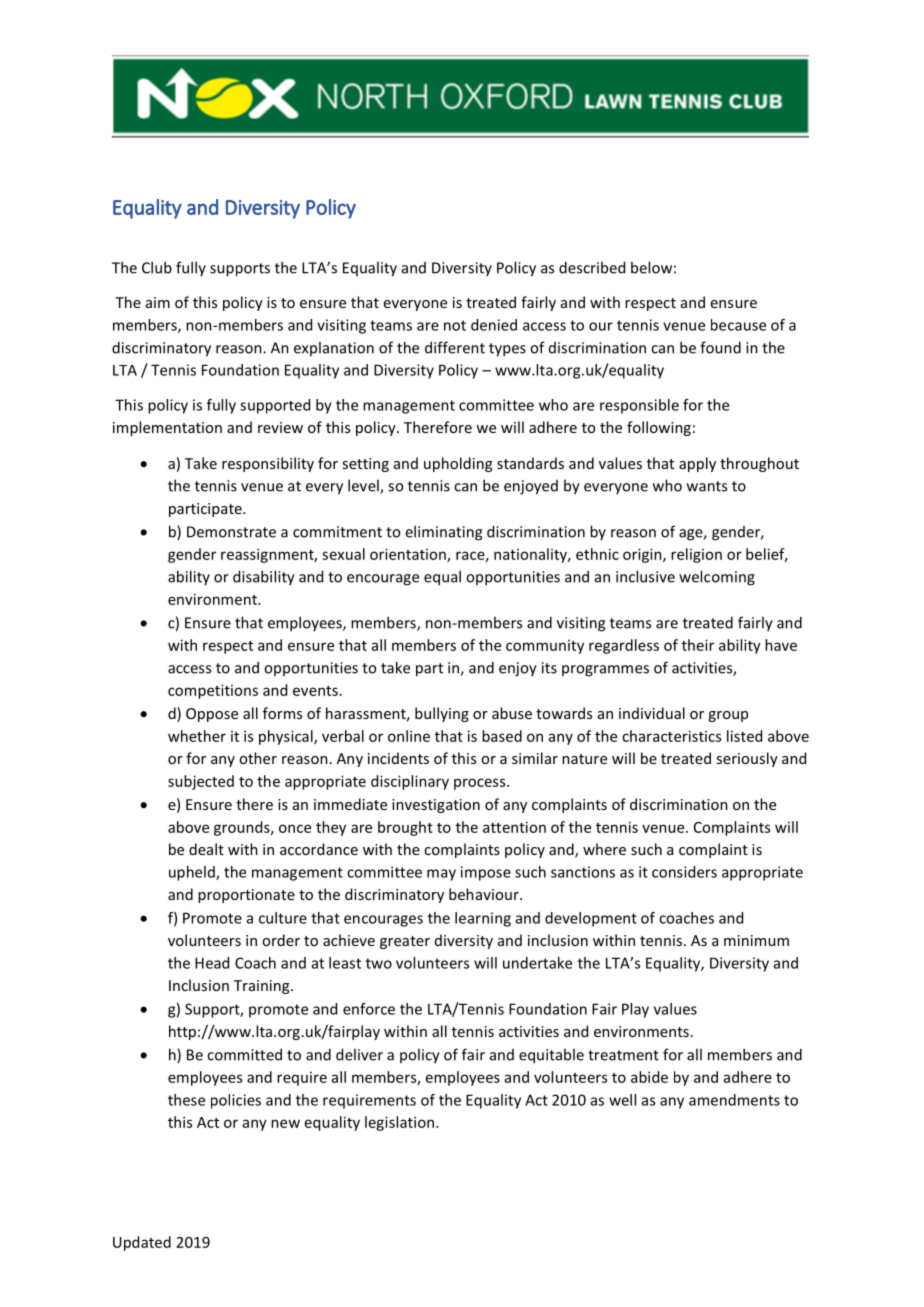  I want to click on Updated, so click(142, 1243).
